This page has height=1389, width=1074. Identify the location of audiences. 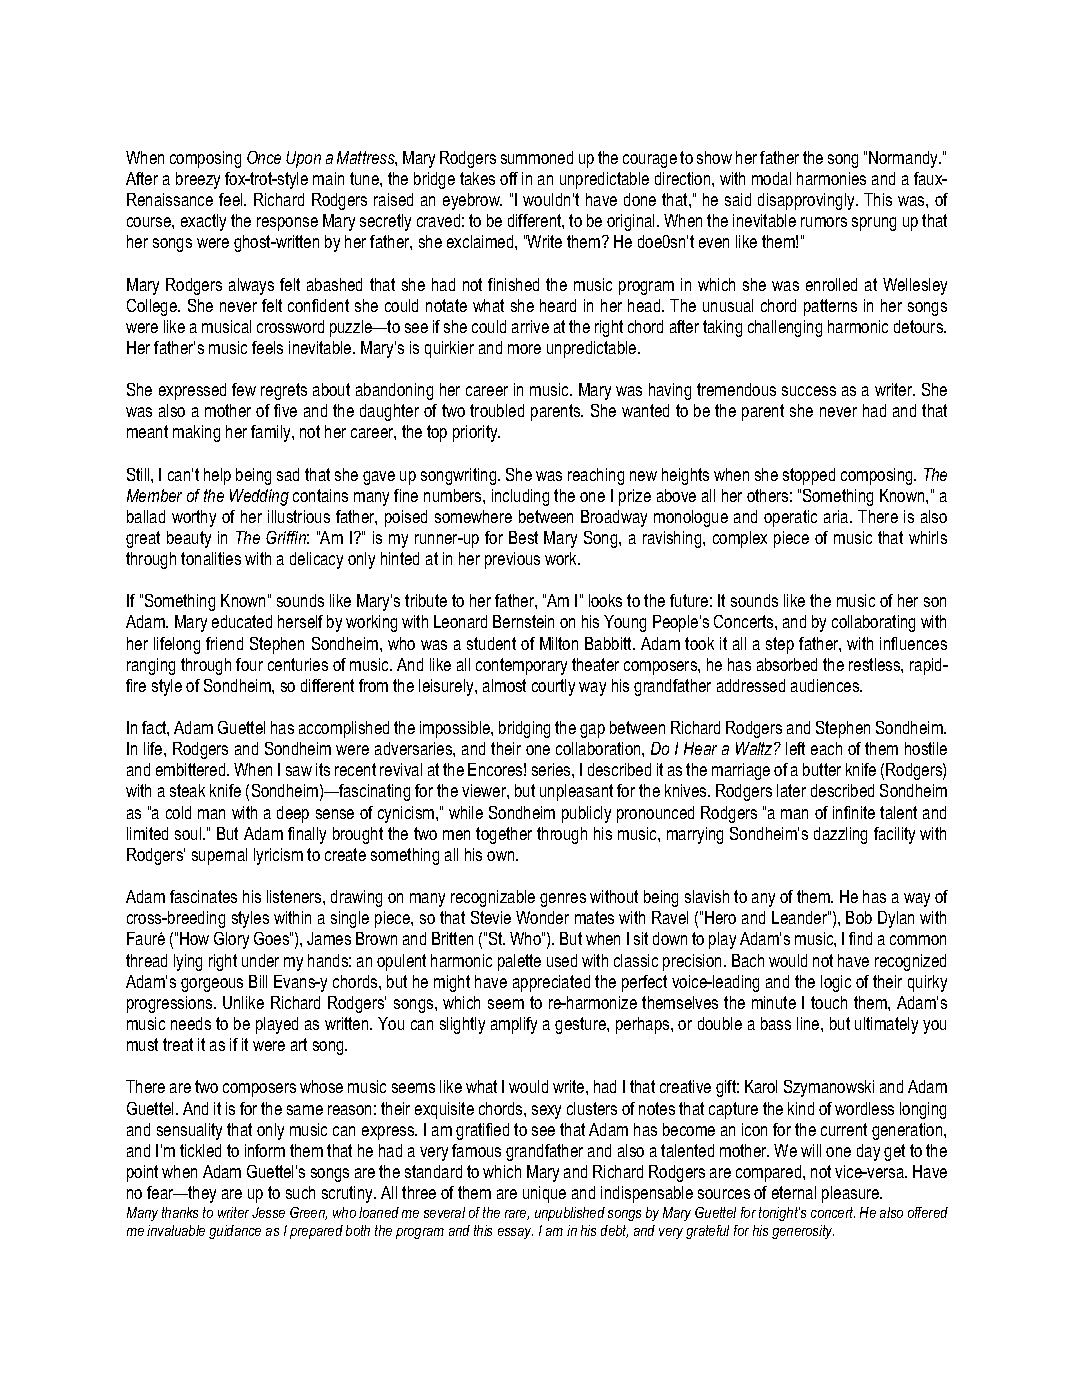
(826, 685).
